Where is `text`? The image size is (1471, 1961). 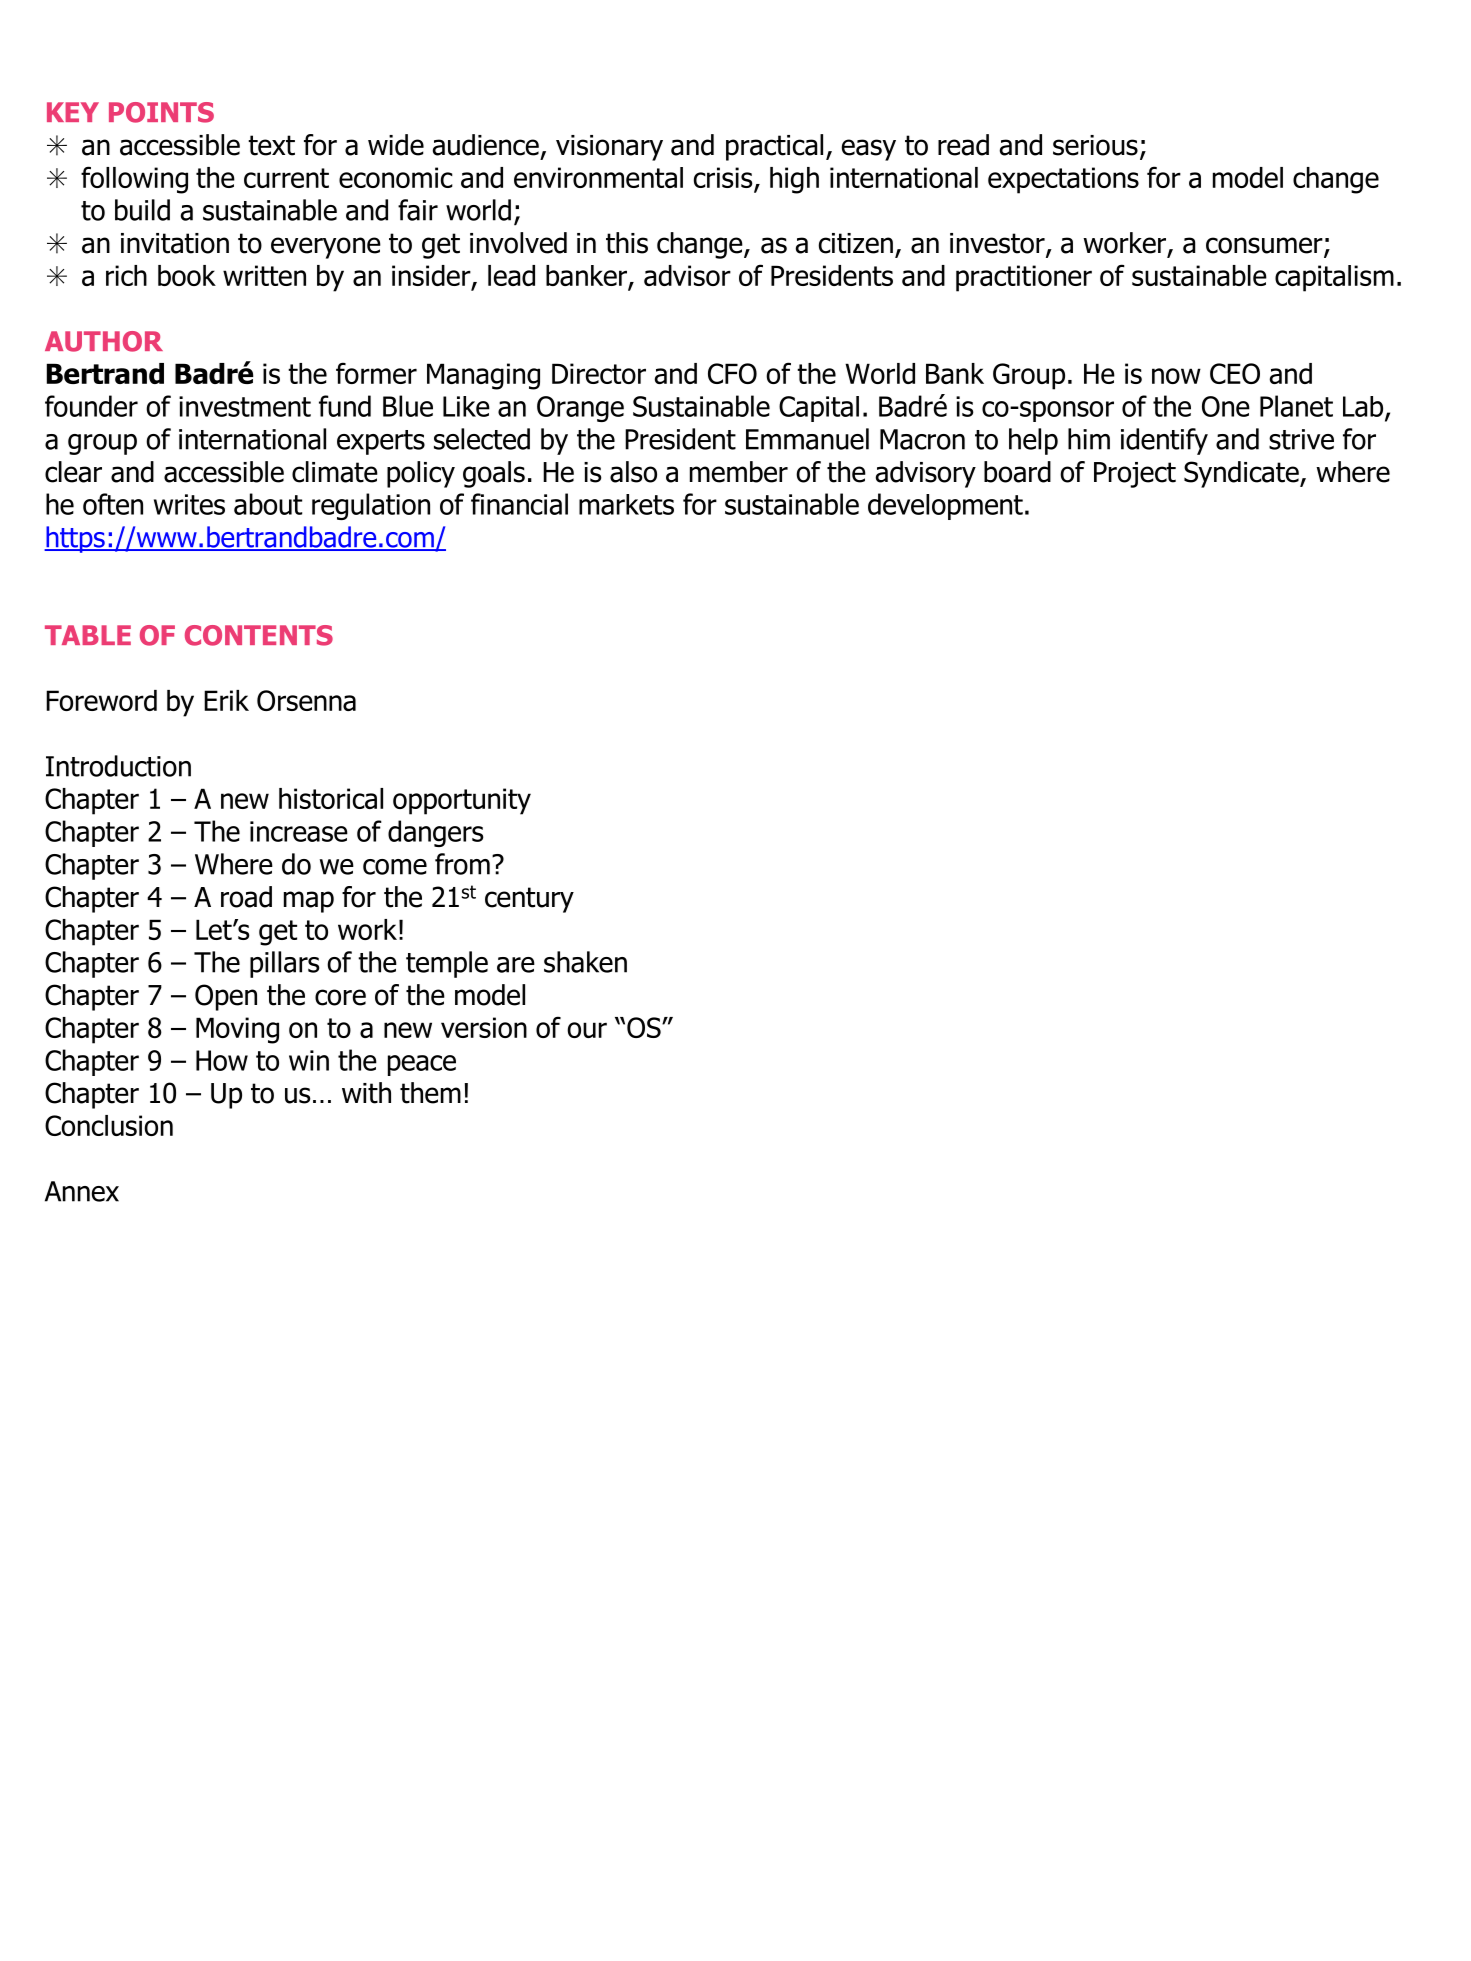 text is located at coordinates (271, 145).
